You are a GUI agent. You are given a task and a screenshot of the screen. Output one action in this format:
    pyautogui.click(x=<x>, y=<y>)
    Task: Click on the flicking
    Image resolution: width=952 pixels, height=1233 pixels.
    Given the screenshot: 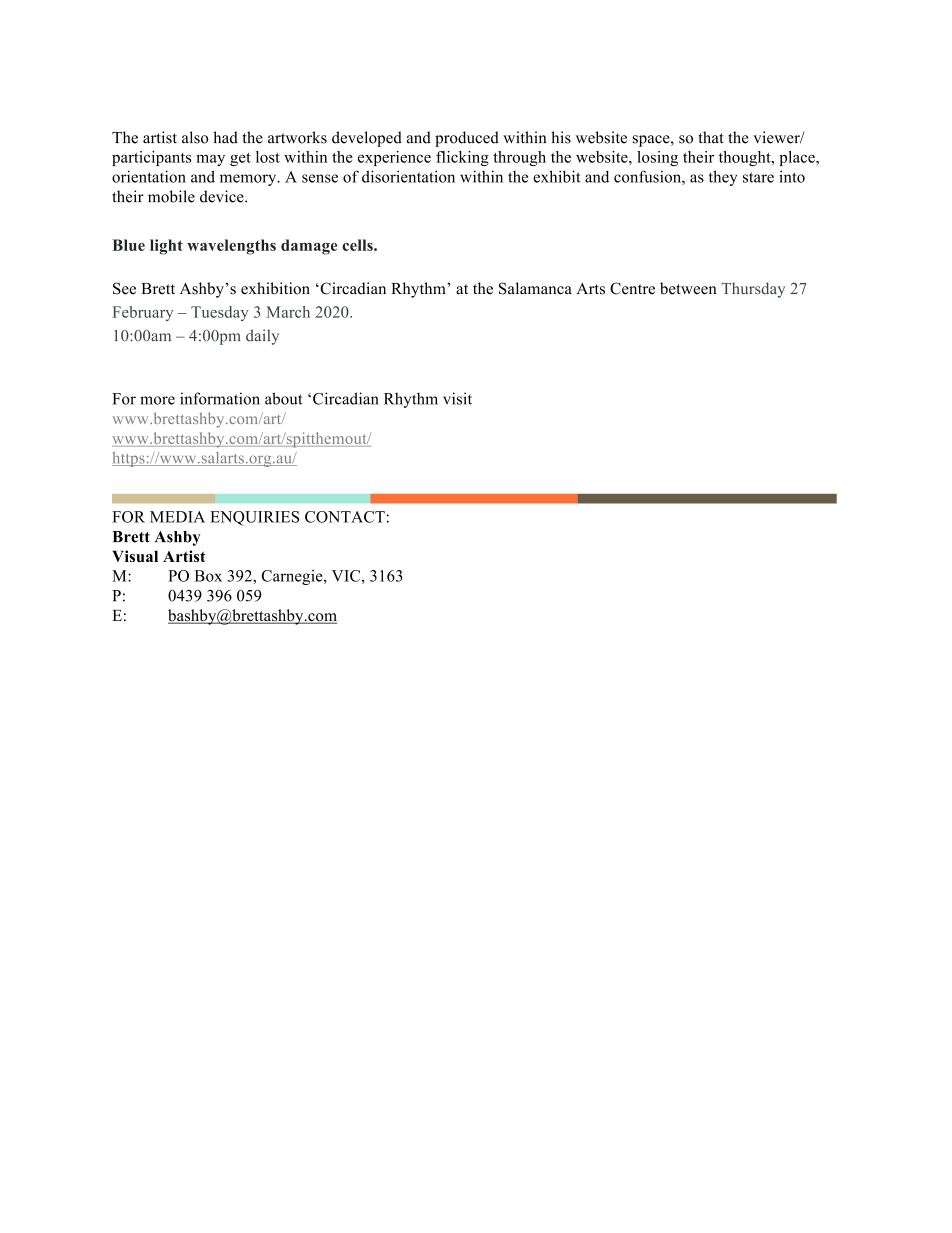 What is the action you would take?
    pyautogui.click(x=462, y=158)
